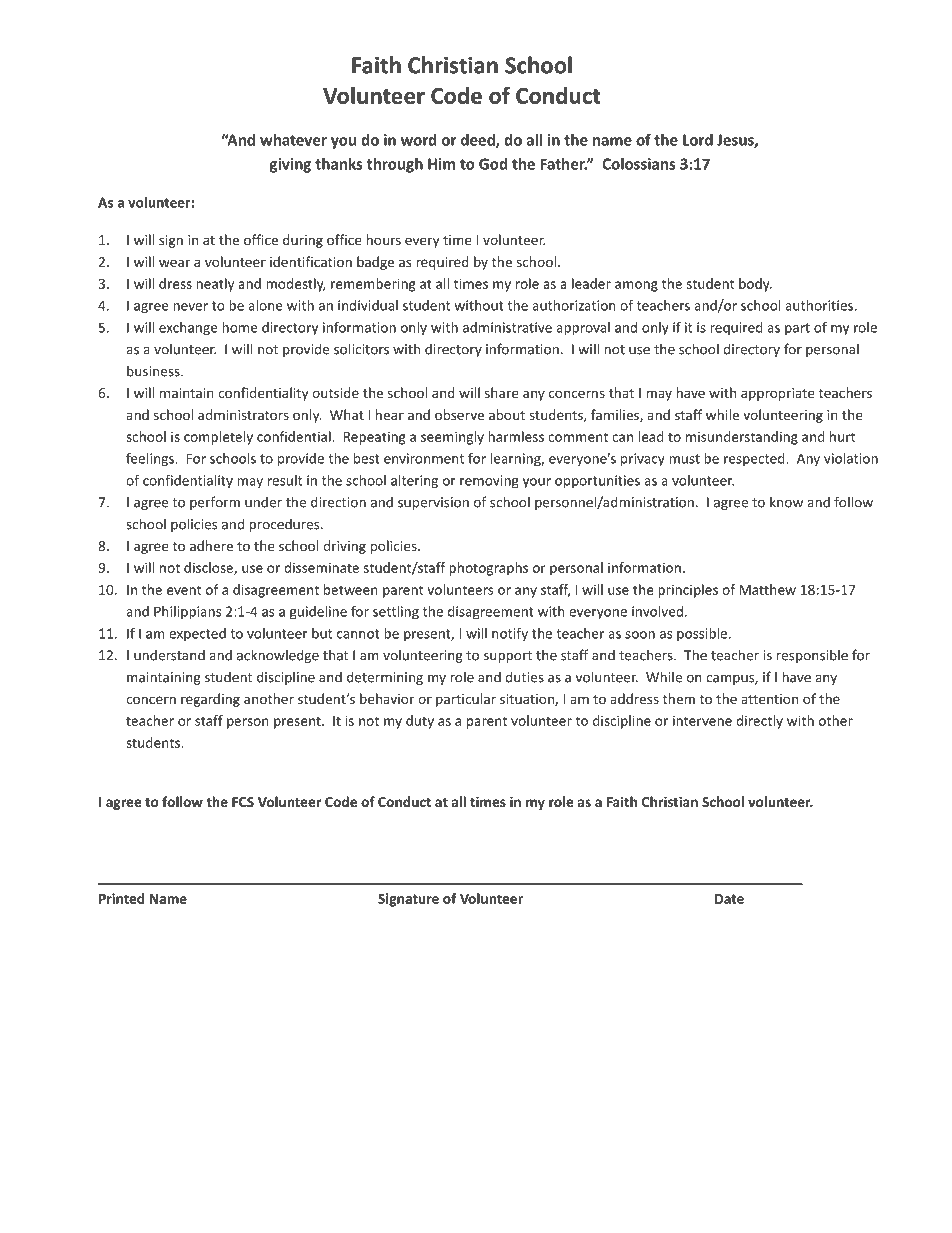 This screenshot has height=1233, width=952. What do you see at coordinates (215, 503) in the screenshot?
I see `perform` at bounding box center [215, 503].
